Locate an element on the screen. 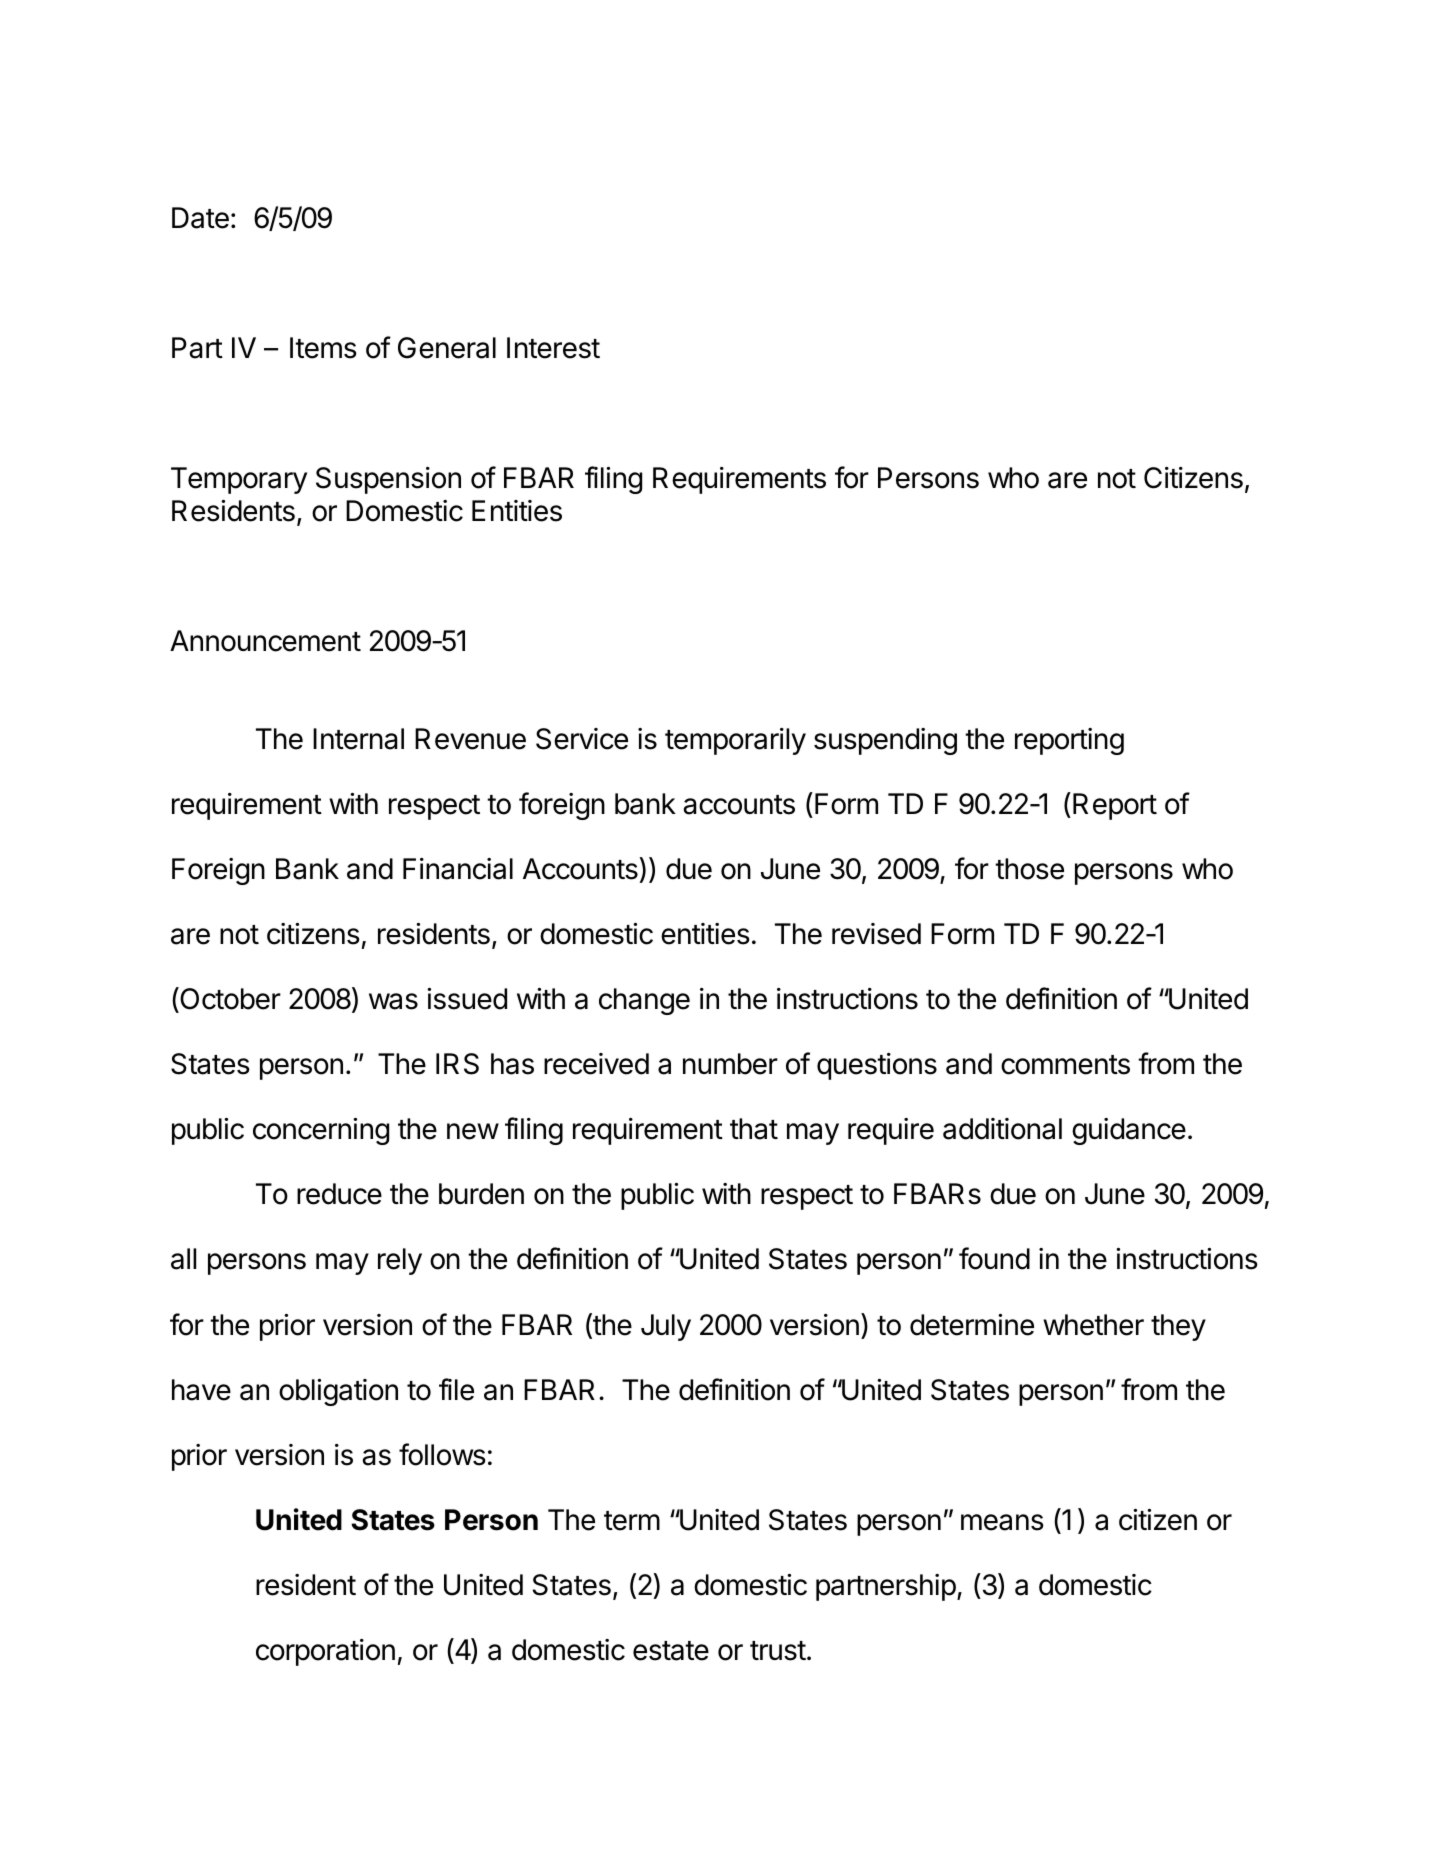 The width and height of the screenshot is (1443, 1868). General is located at coordinates (447, 348).
